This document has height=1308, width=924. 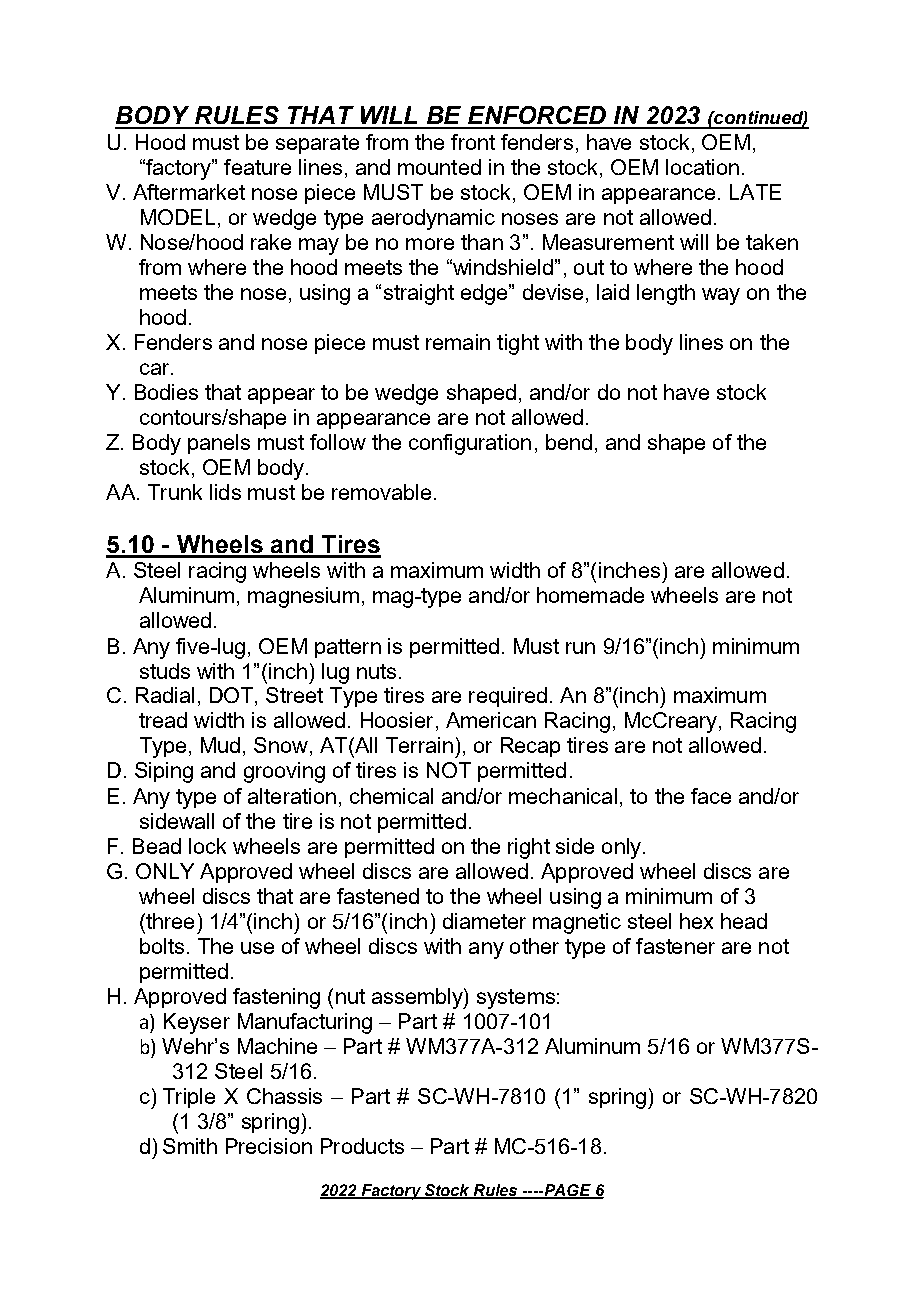 What do you see at coordinates (702, 167) in the document?
I see `location` at bounding box center [702, 167].
